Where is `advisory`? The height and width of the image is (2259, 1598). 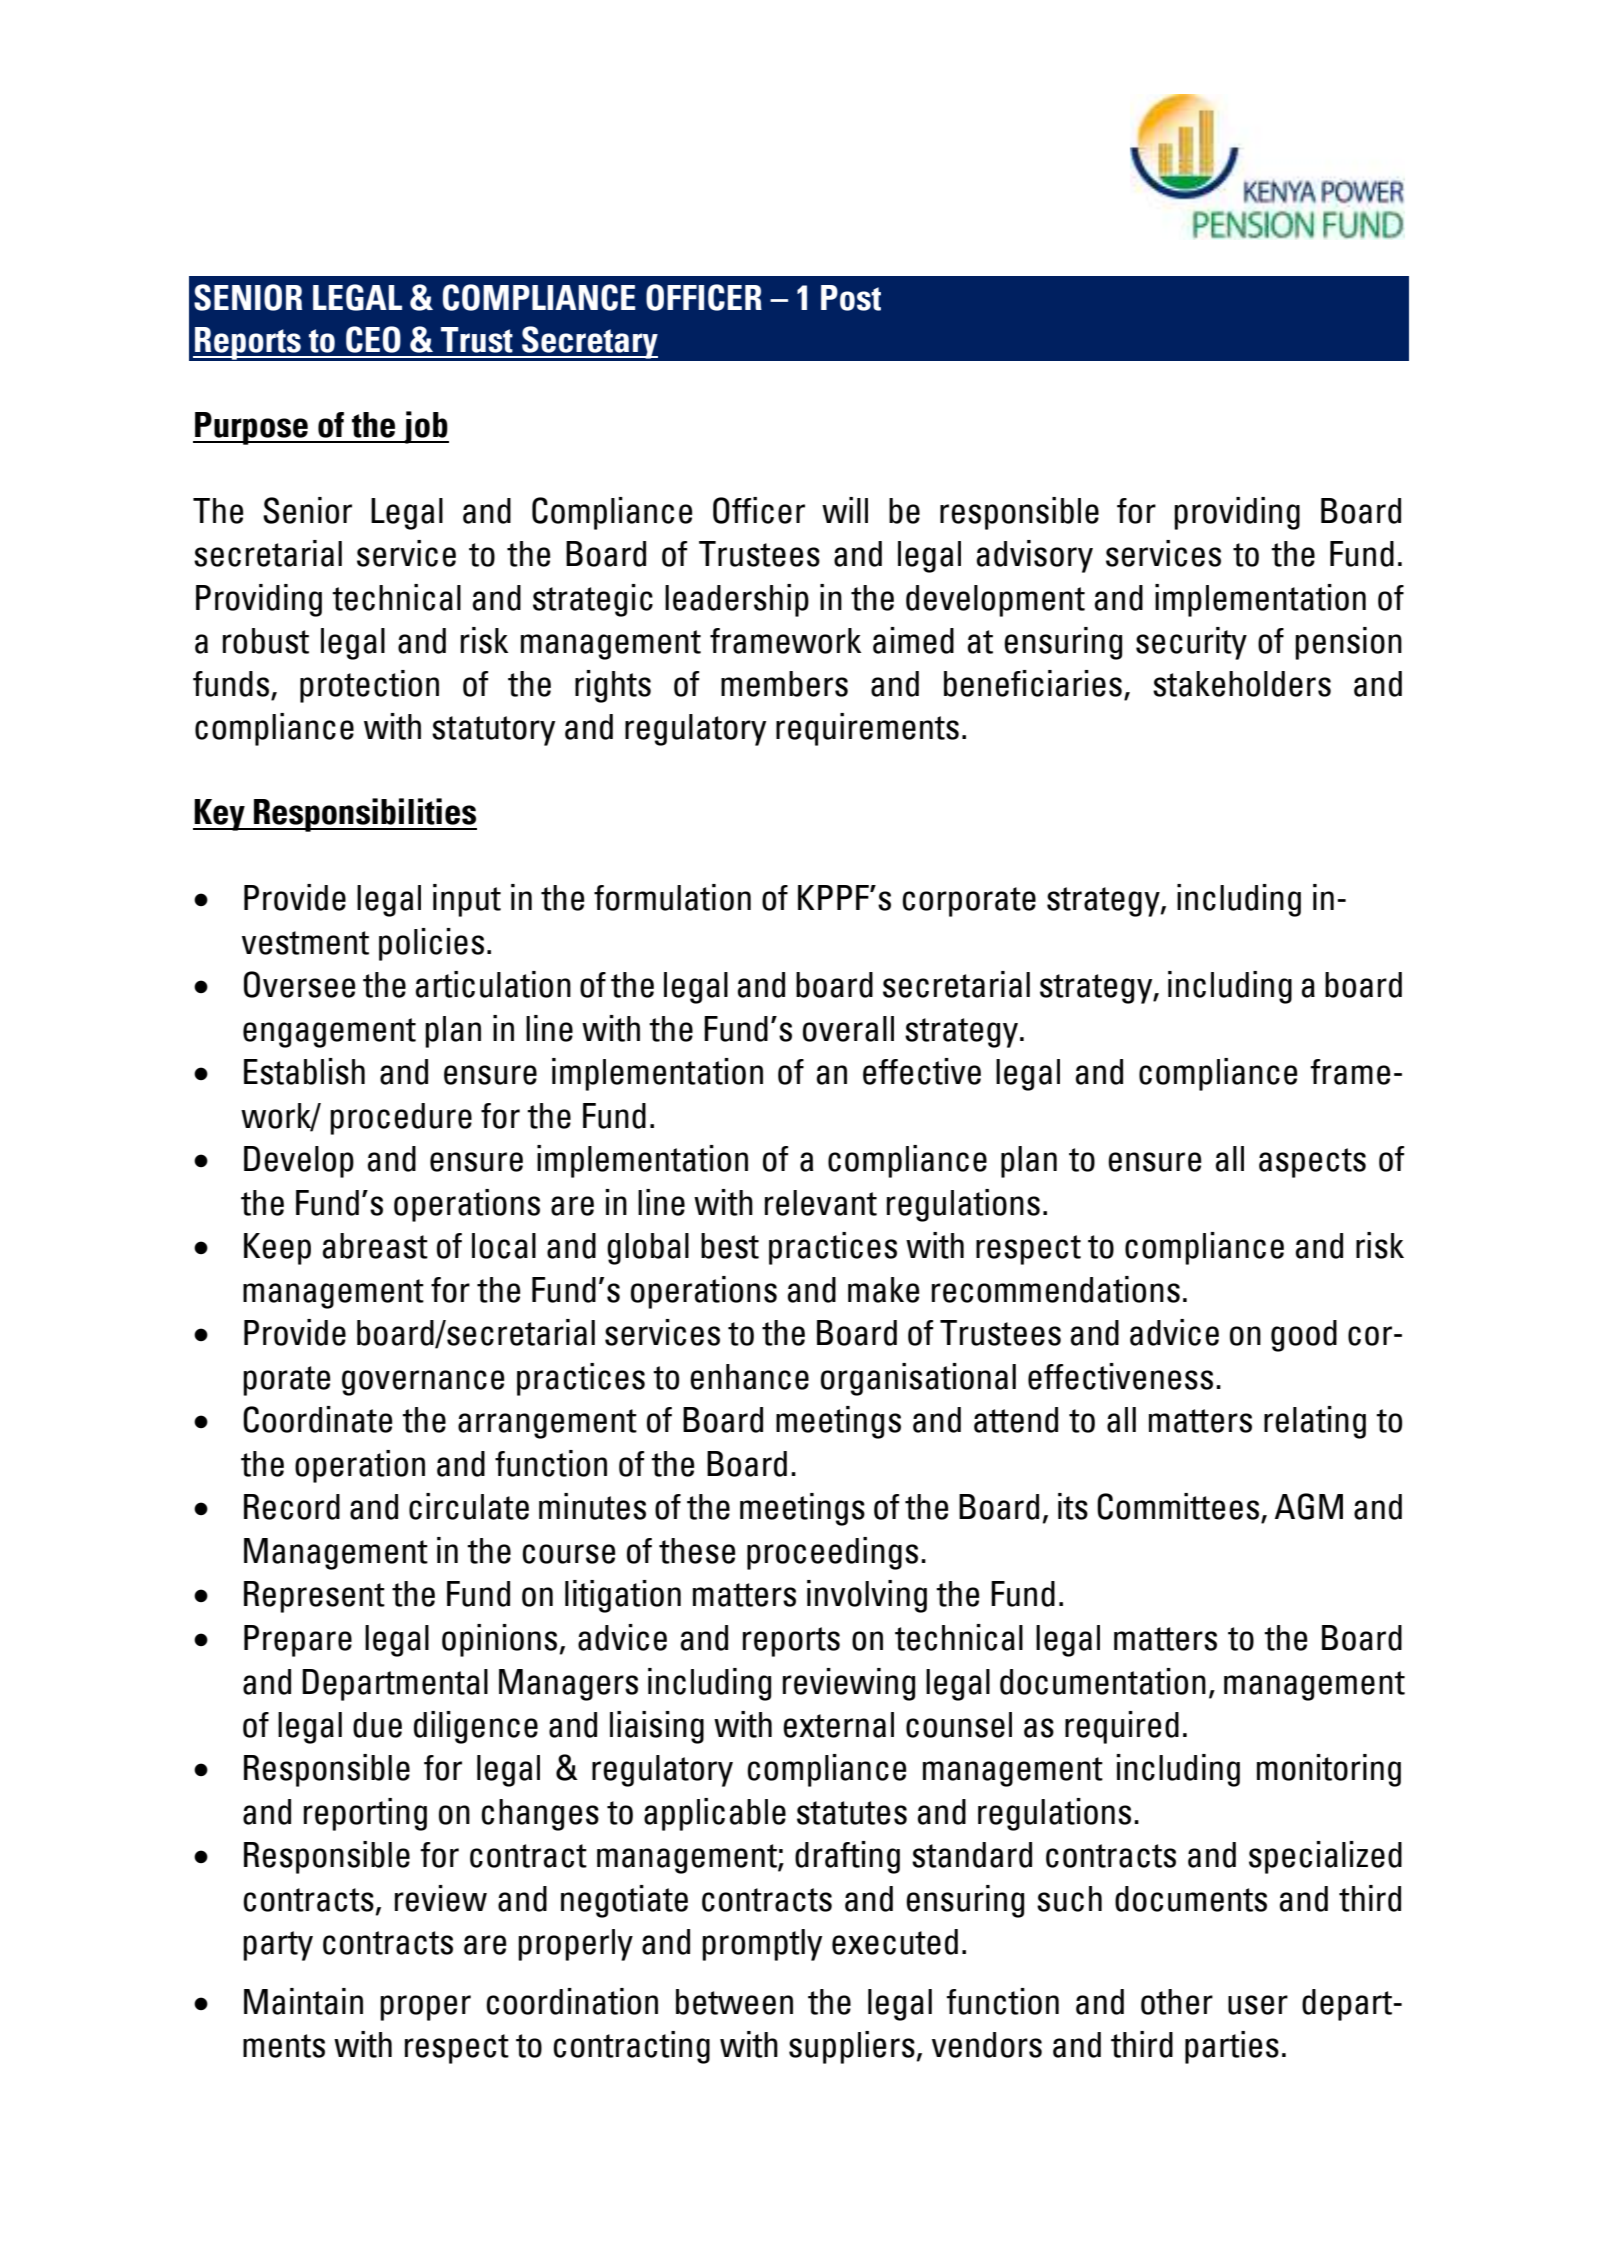 advisory is located at coordinates (1035, 556).
